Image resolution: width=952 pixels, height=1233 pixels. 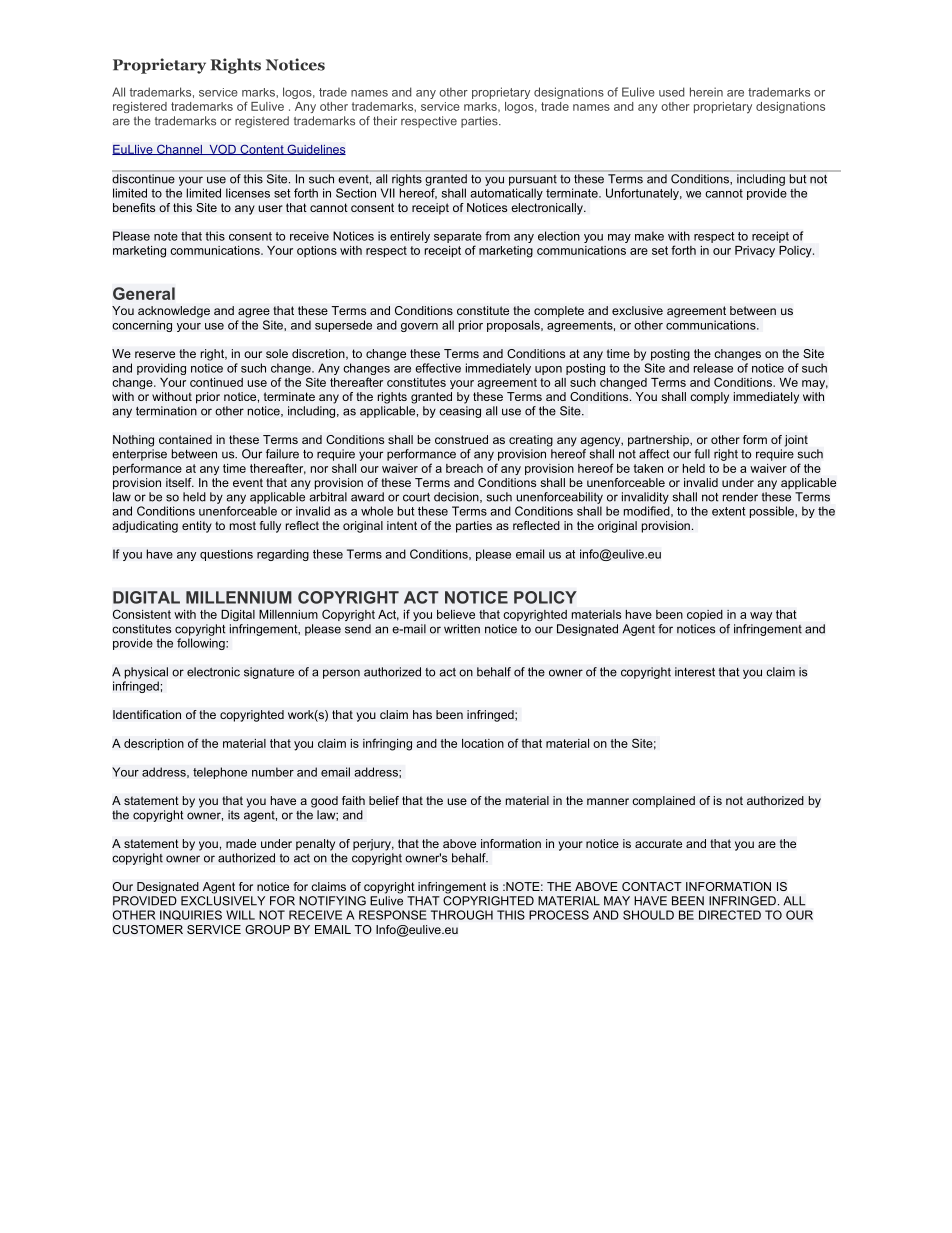 What do you see at coordinates (385, 121) in the page?
I see `their` at bounding box center [385, 121].
